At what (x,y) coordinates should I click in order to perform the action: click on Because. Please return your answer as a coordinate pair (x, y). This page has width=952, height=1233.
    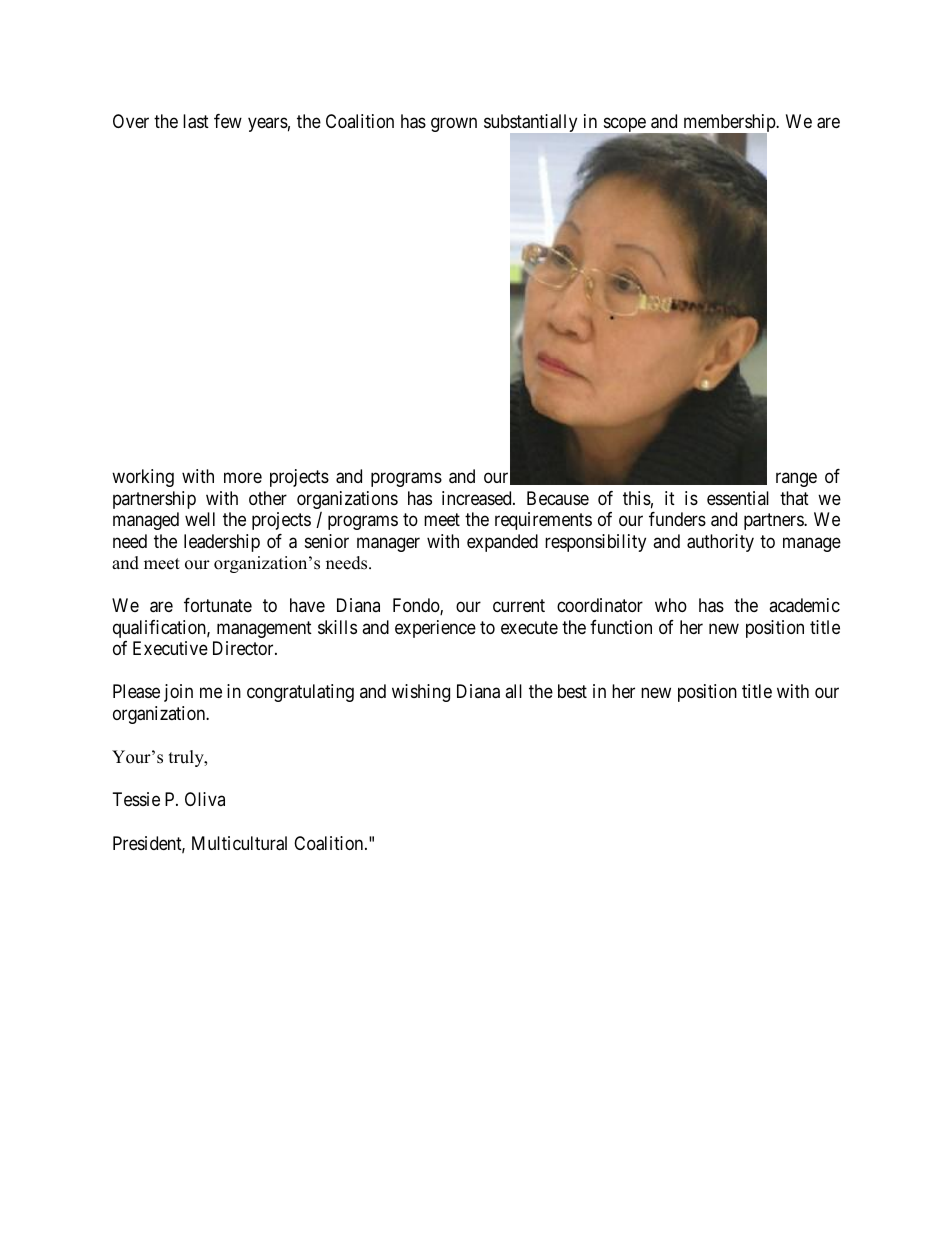
    Looking at the image, I should click on (558, 498).
